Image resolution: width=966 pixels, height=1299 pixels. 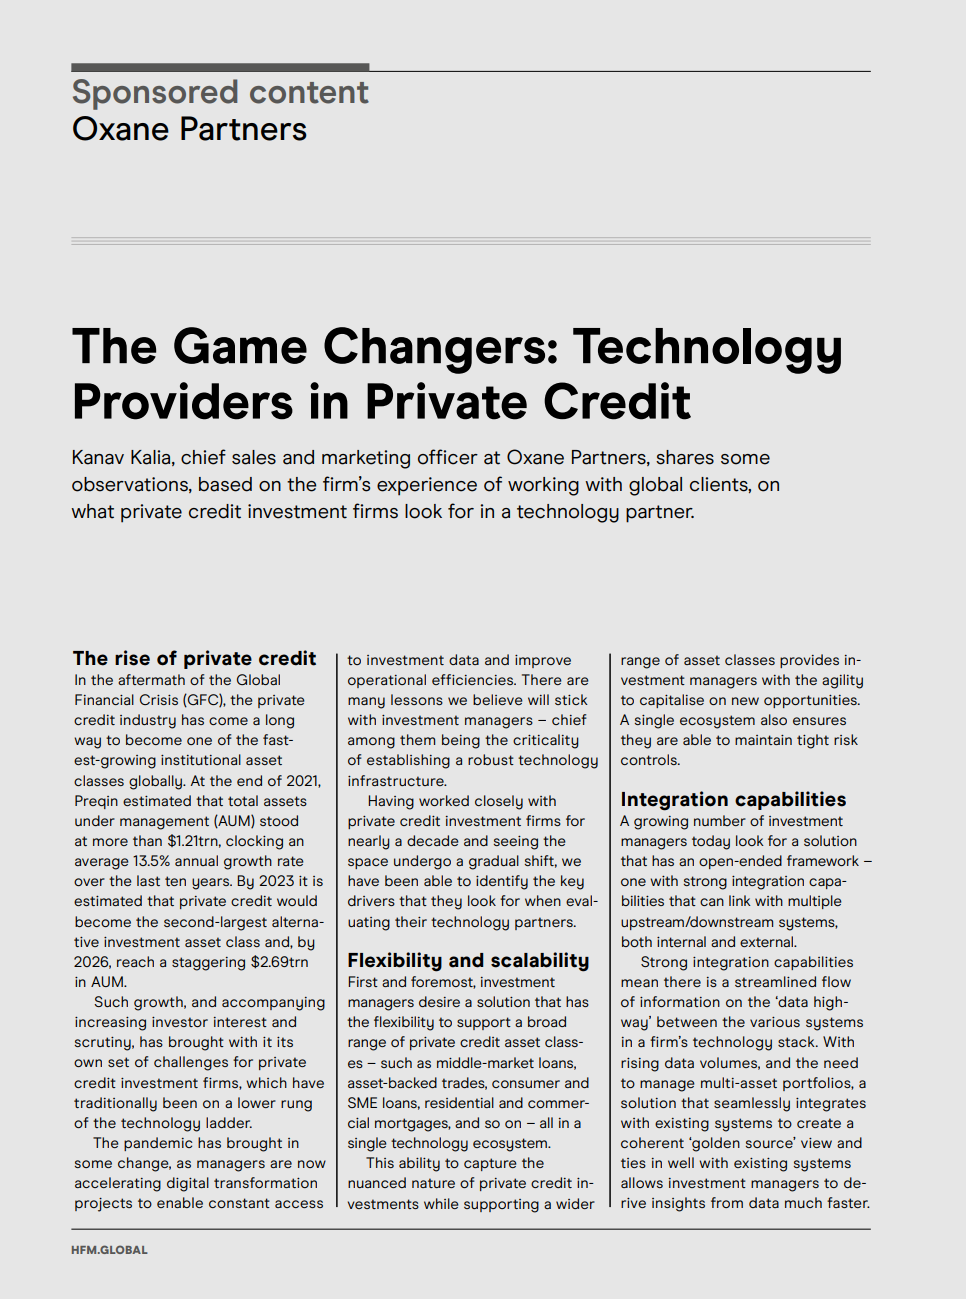 What do you see at coordinates (448, 457) in the screenshot?
I see `officer` at bounding box center [448, 457].
